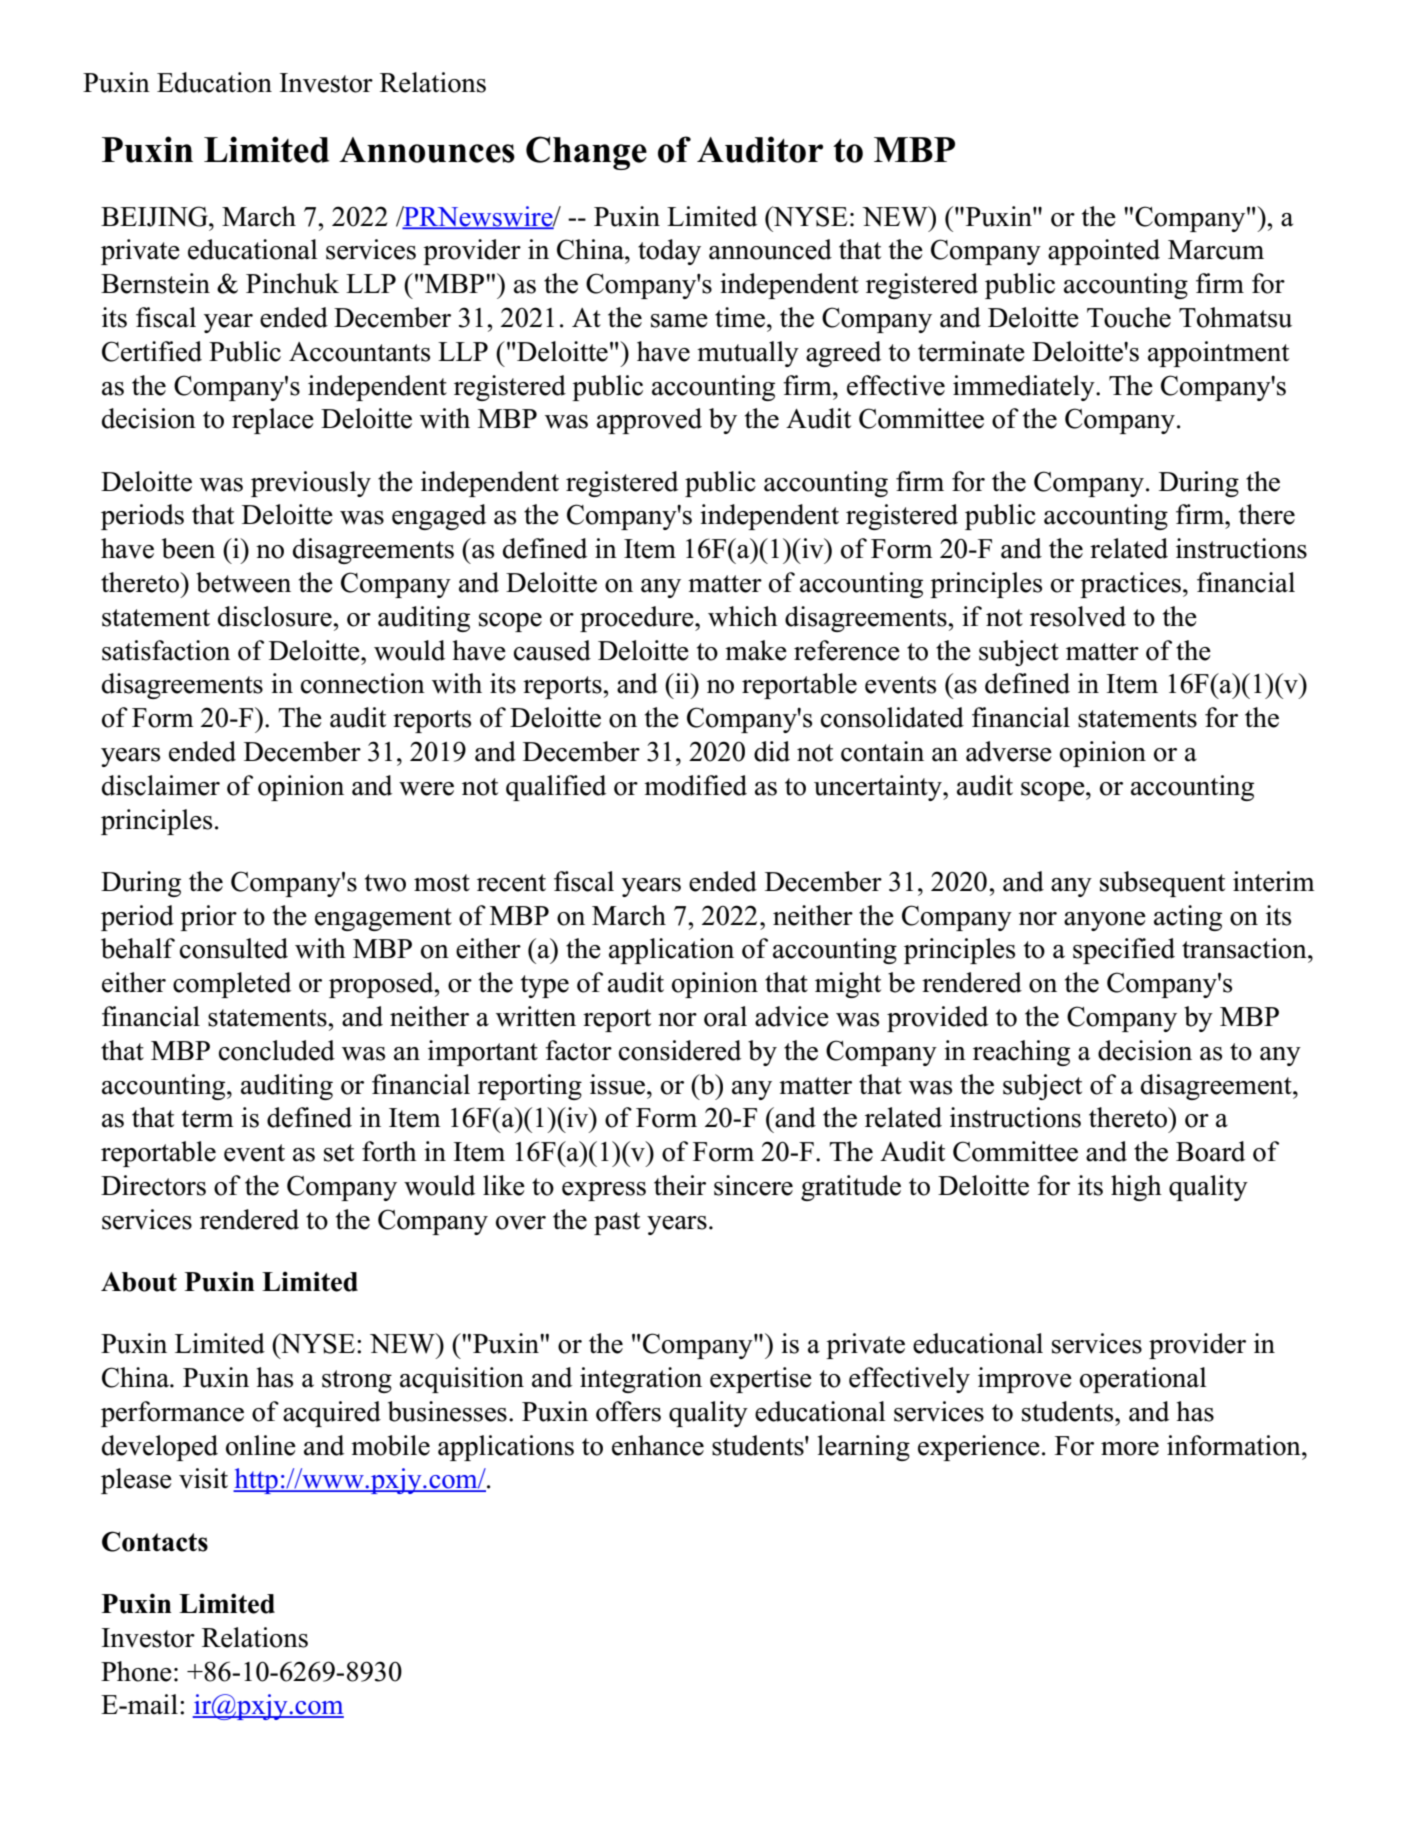 Image resolution: width=1416 pixels, height=1833 pixels. What do you see at coordinates (725, 1016) in the screenshot?
I see `oral` at bounding box center [725, 1016].
